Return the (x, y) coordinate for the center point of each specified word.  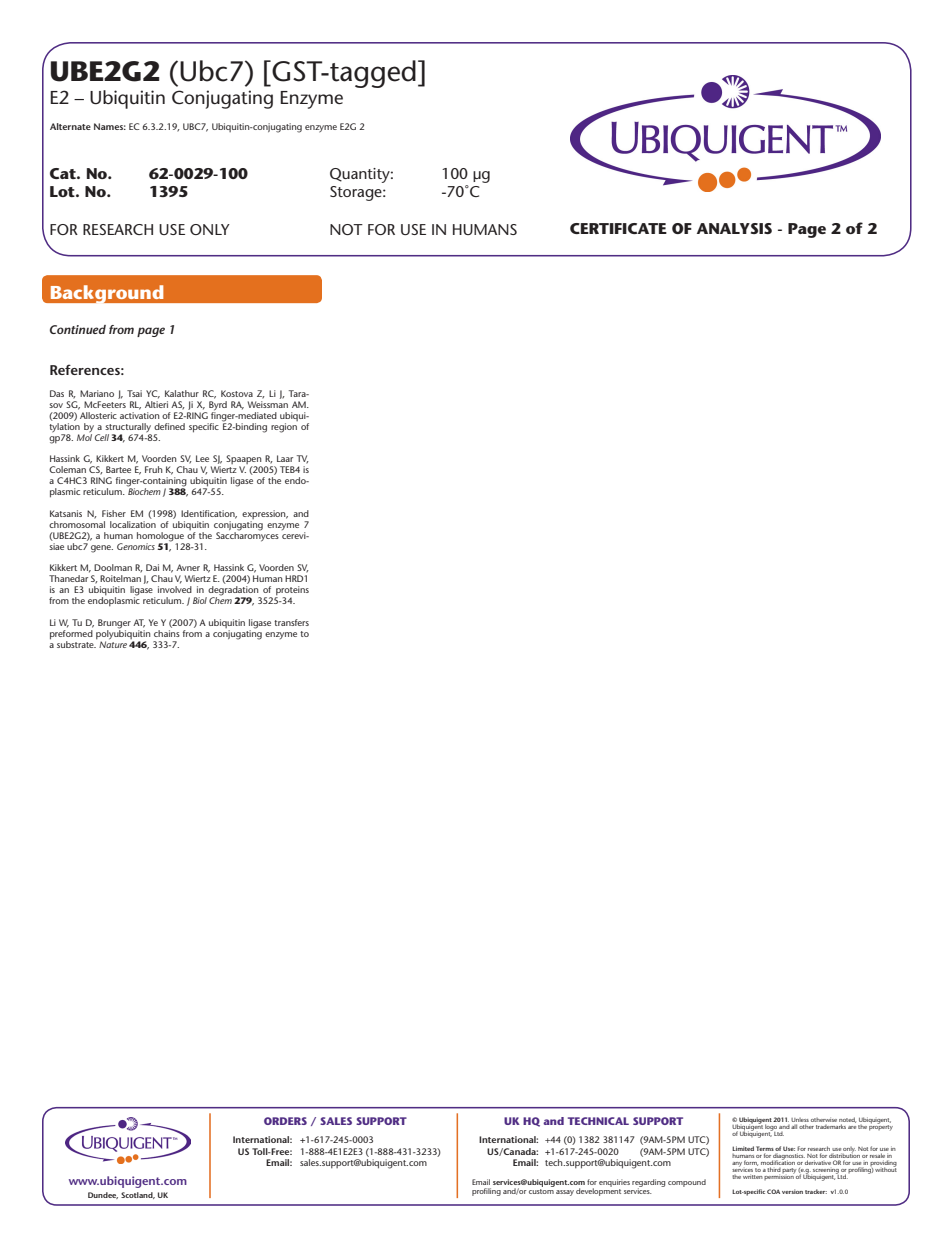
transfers (291, 622)
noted (847, 1121)
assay (565, 1193)
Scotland (138, 1195)
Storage (357, 193)
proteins (292, 592)
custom (541, 1191)
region (284, 428)
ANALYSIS (734, 228)
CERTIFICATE (618, 228)
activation (140, 415)
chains (167, 632)
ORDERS (285, 1121)
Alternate (70, 126)
